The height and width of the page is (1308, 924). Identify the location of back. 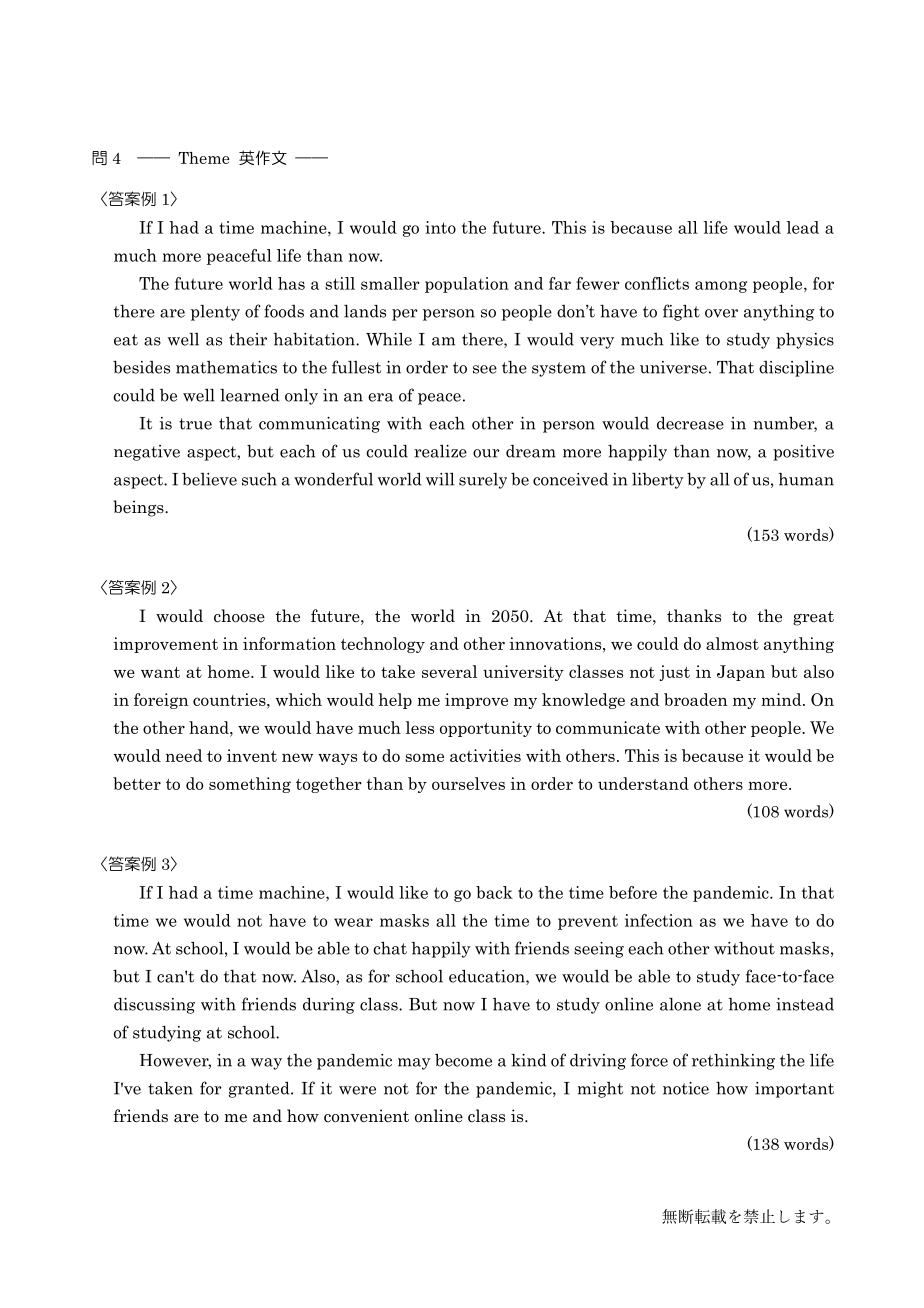
(494, 892).
